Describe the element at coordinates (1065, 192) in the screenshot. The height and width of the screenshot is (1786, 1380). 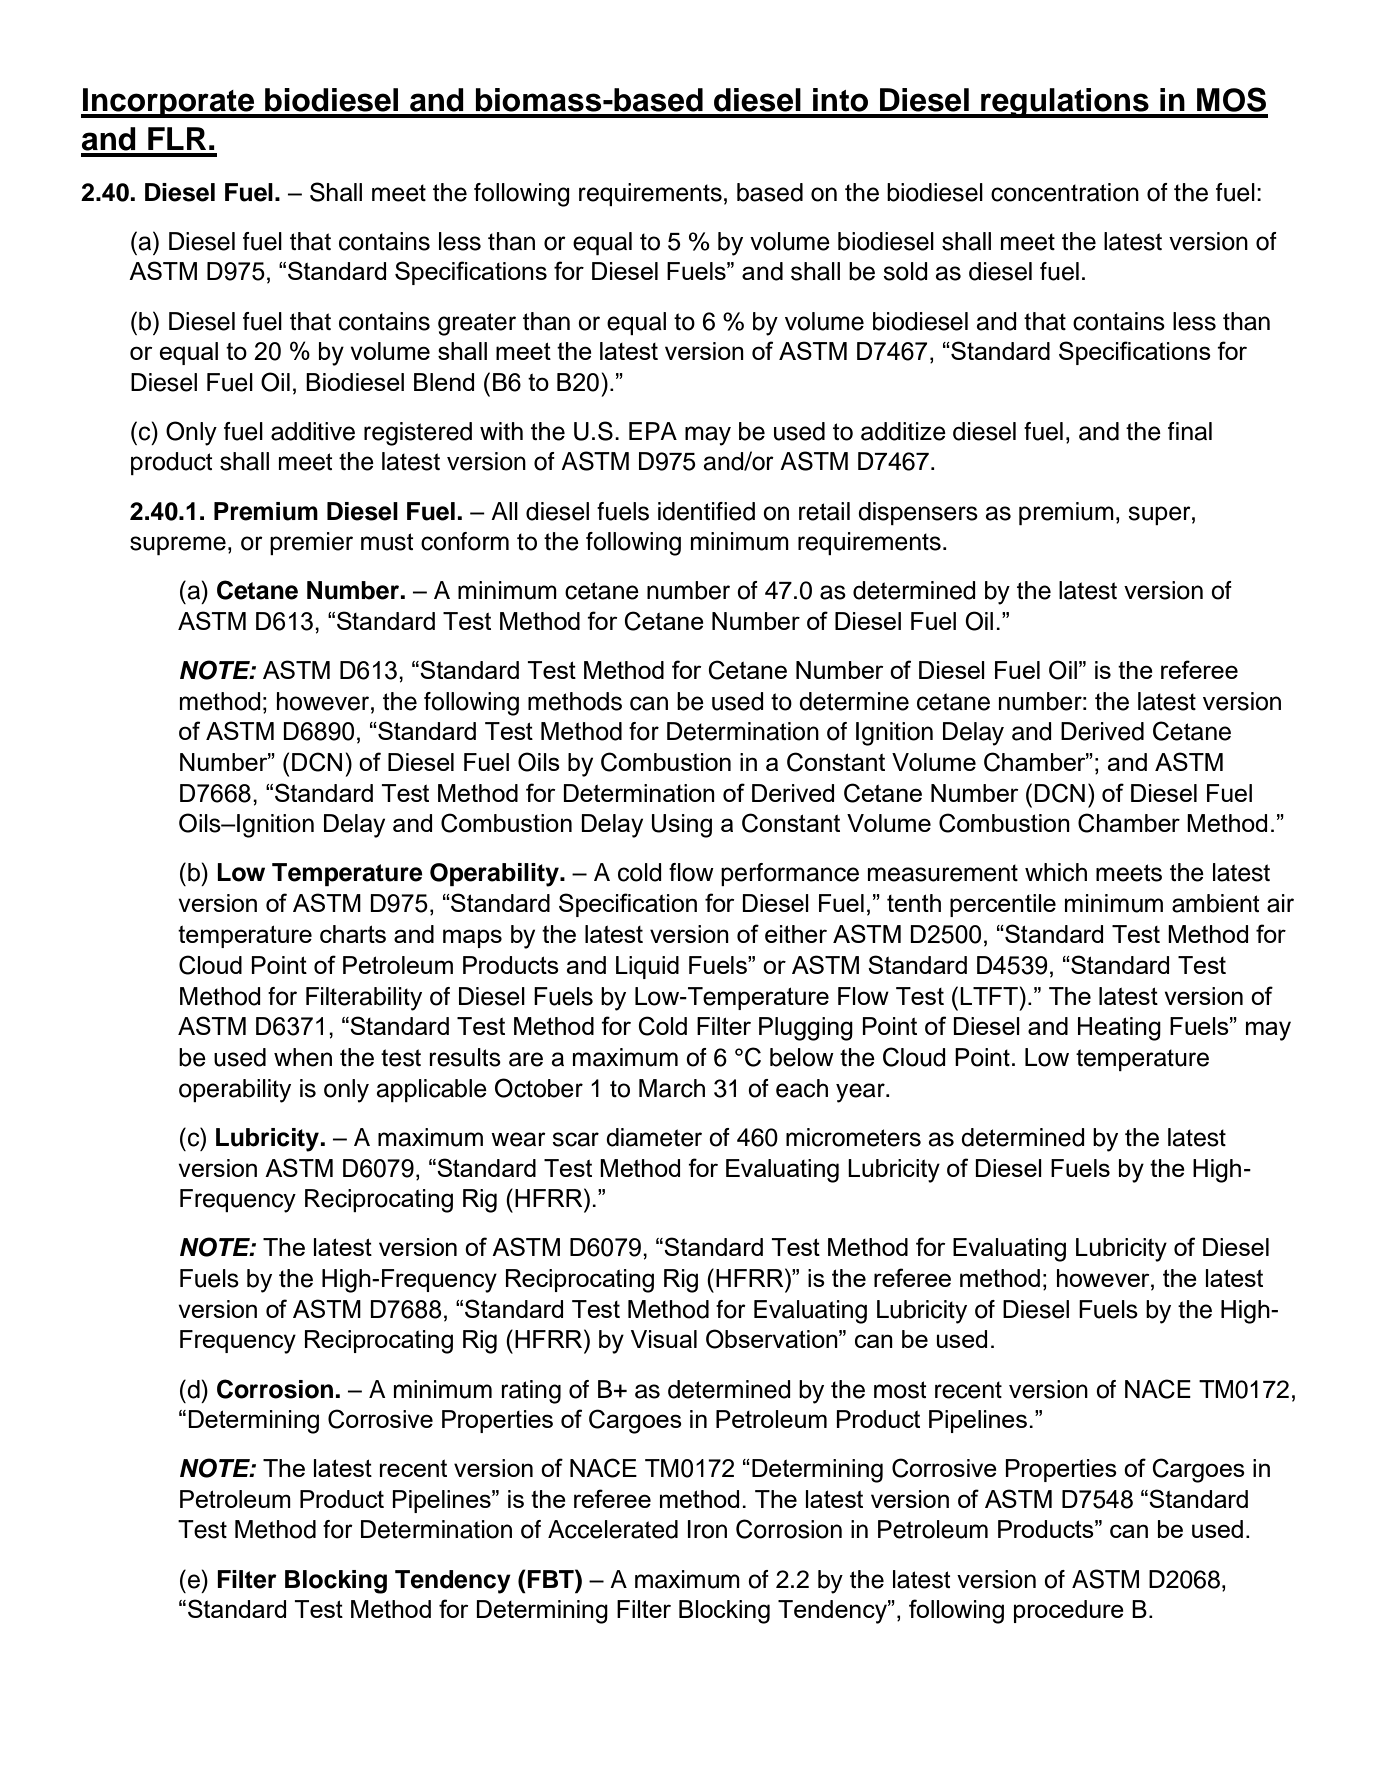
I see `concentration` at that location.
